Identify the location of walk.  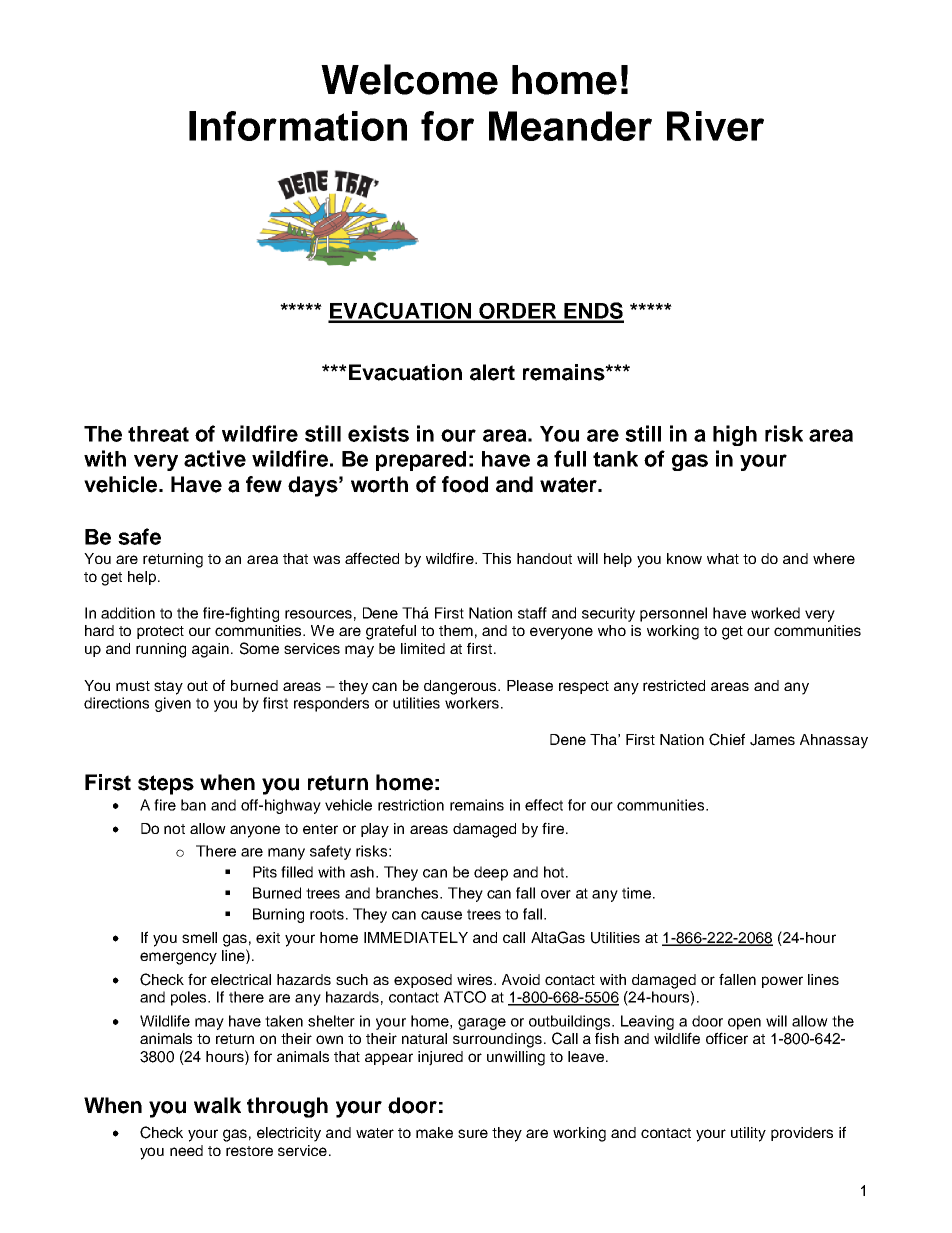
(217, 1105).
